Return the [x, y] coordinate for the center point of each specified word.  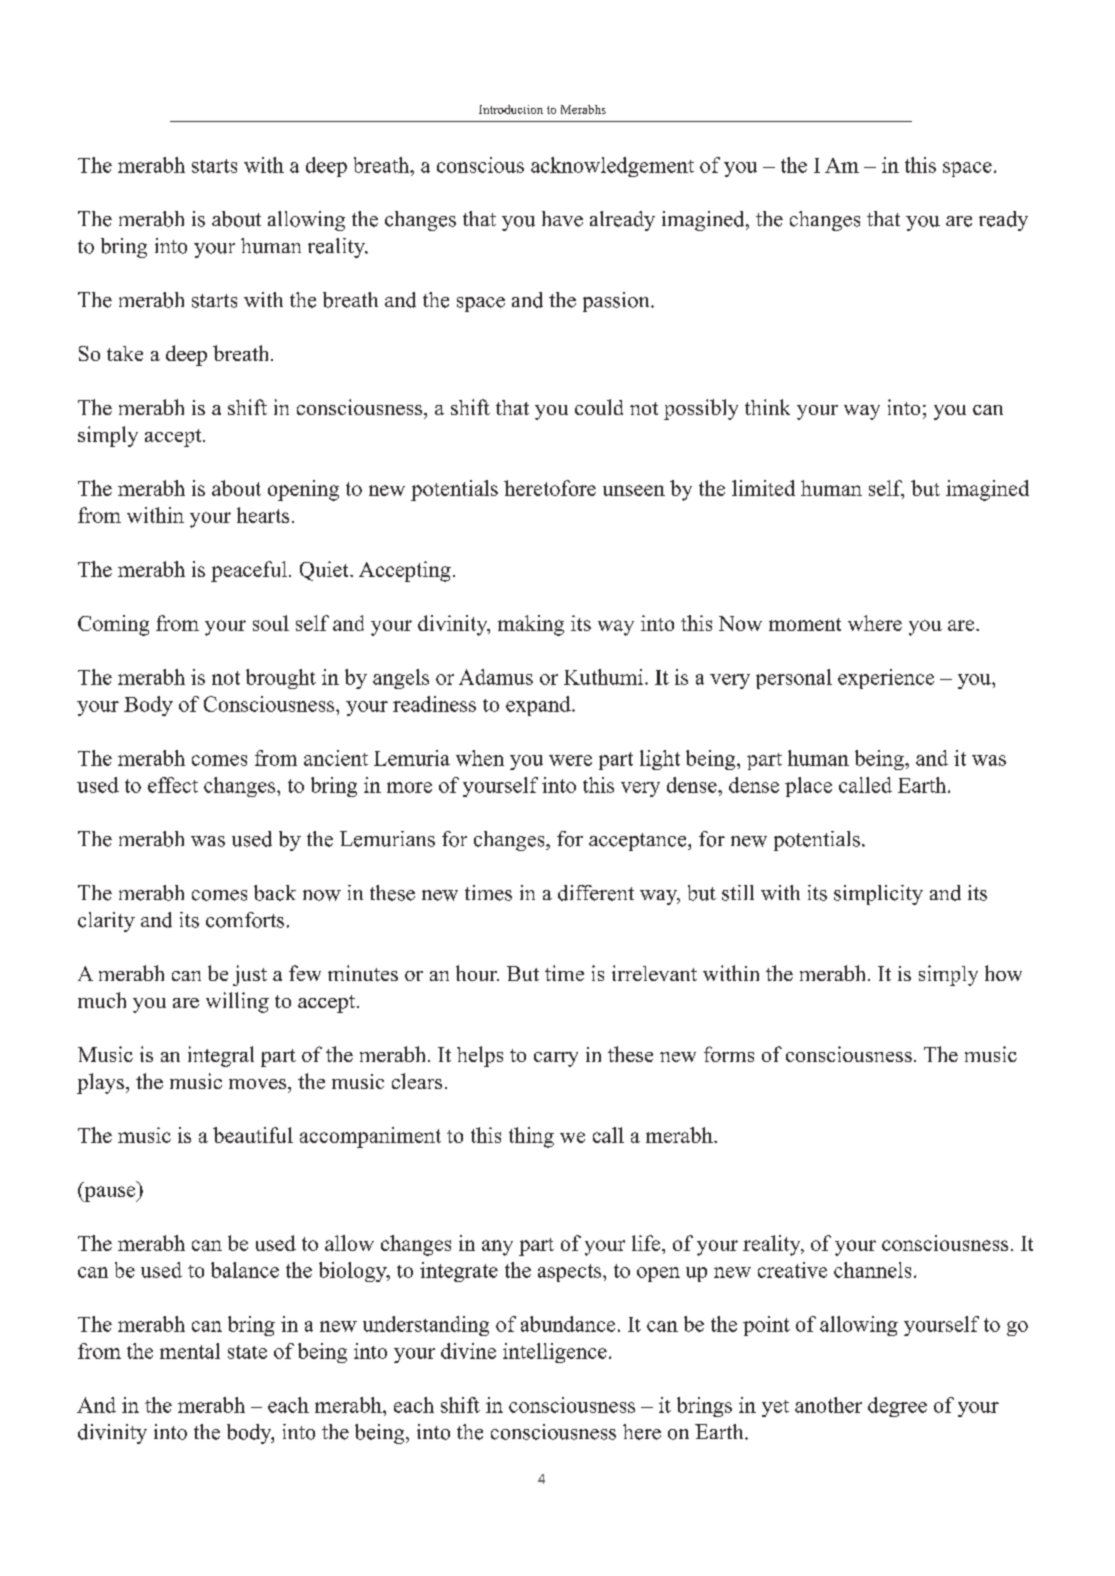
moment [805, 624]
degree [897, 1407]
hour [477, 973]
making [531, 625]
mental [190, 1351]
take [125, 353]
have [562, 219]
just [250, 975]
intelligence [555, 1353]
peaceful [250, 571]
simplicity [878, 895]
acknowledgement [612, 167]
